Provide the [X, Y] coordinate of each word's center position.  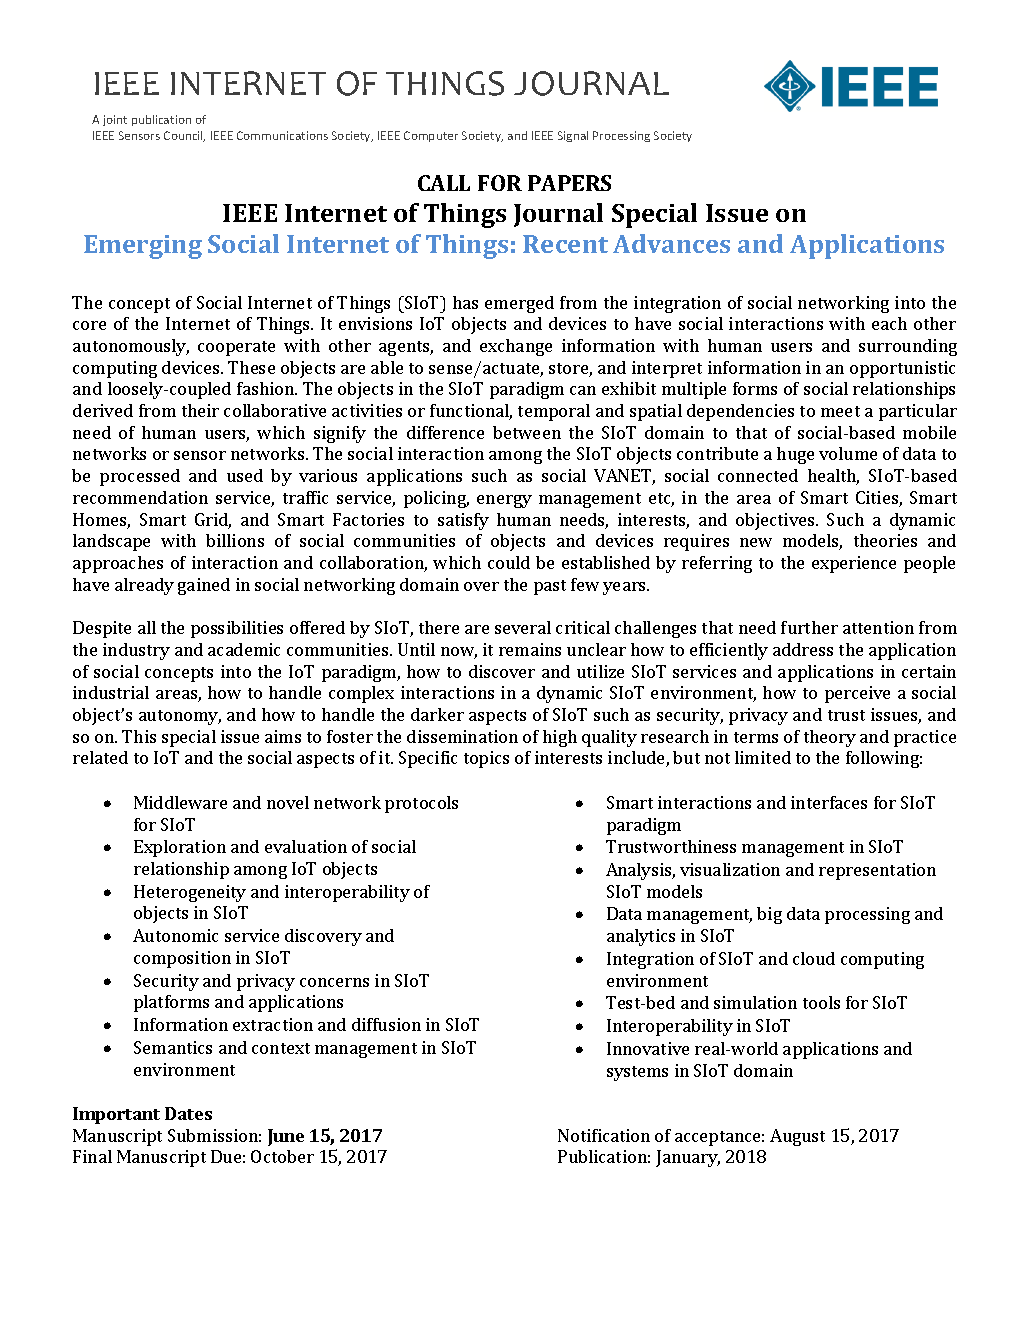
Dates [188, 1113]
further [809, 627]
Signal [573, 136]
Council [184, 136]
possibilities [237, 629]
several [523, 627]
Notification [604, 1135]
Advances [671, 243]
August [797, 1137]
